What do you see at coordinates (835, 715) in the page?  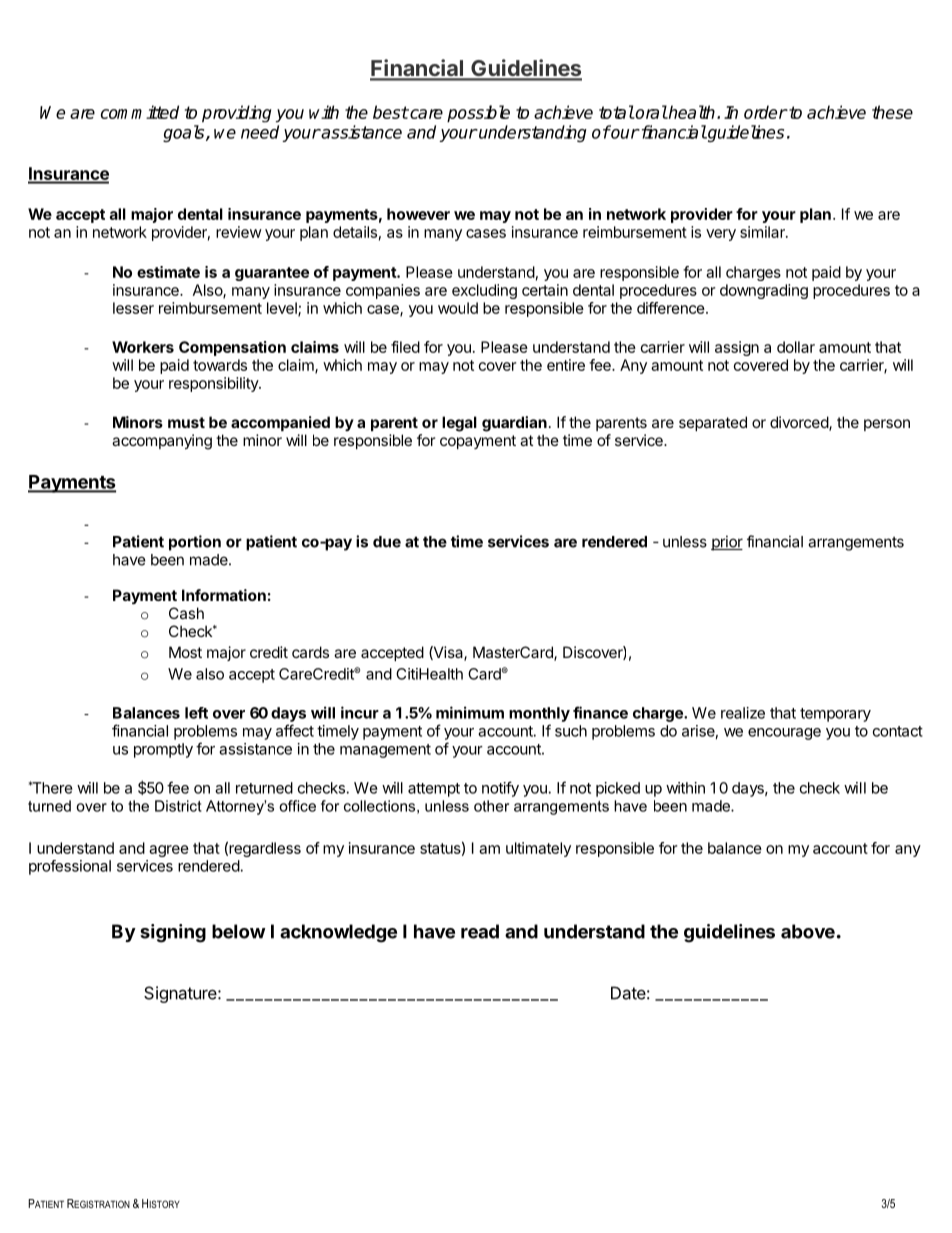 I see `temporary` at bounding box center [835, 715].
